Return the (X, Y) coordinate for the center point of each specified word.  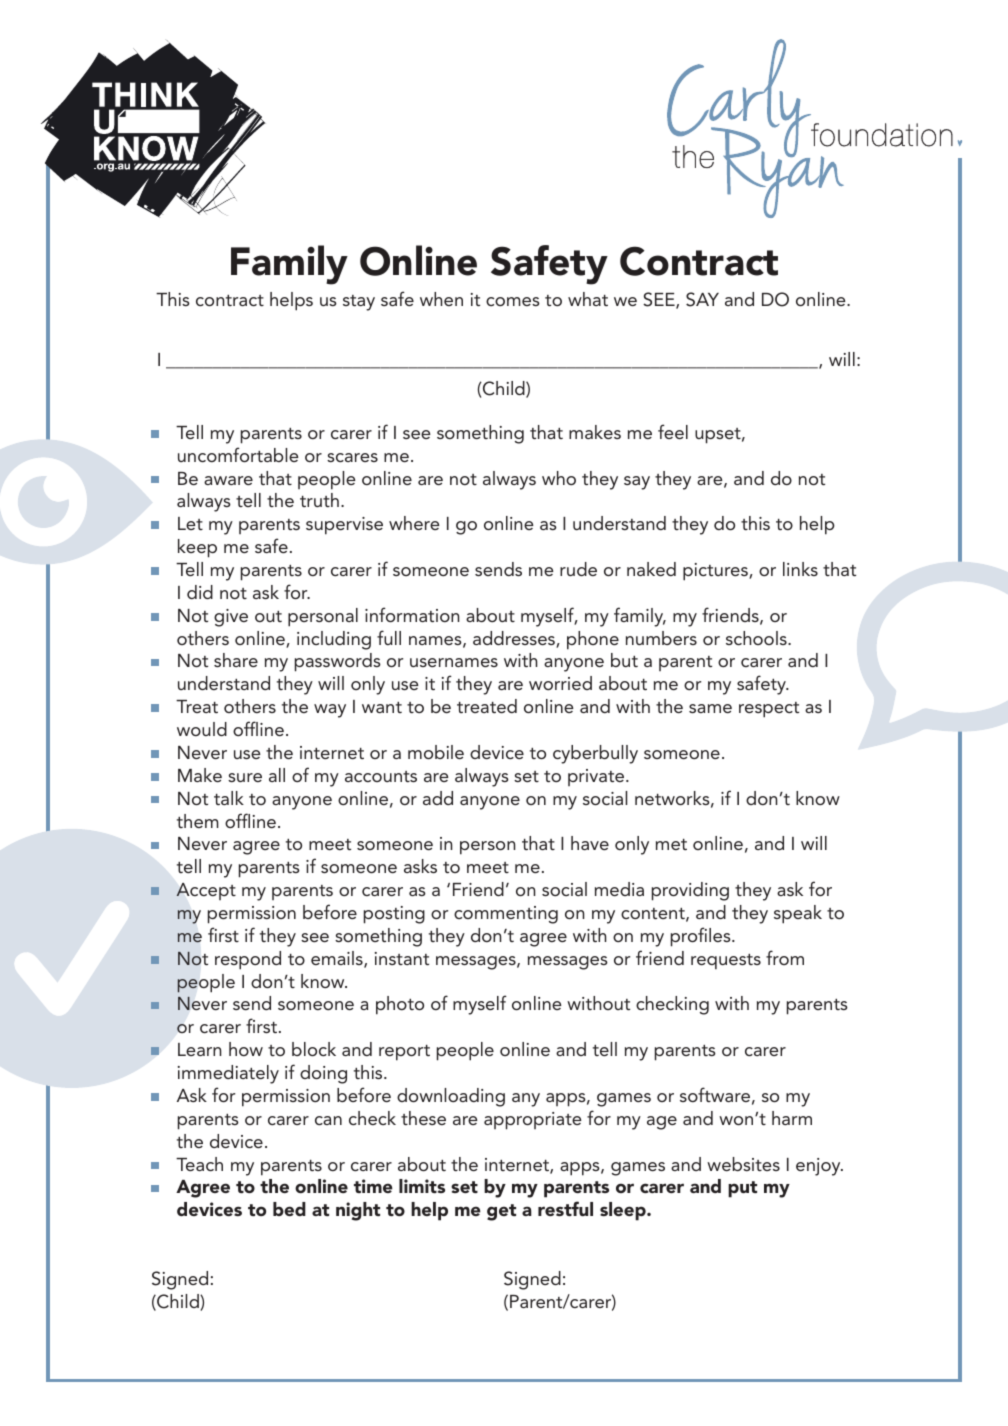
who (559, 478)
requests (726, 962)
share (236, 660)
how (246, 1049)
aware (228, 480)
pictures (716, 572)
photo (400, 1005)
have (590, 843)
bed (289, 1209)
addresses (515, 639)
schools (757, 638)
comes (513, 301)
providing (690, 891)
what (588, 299)
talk (229, 798)
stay (359, 303)
